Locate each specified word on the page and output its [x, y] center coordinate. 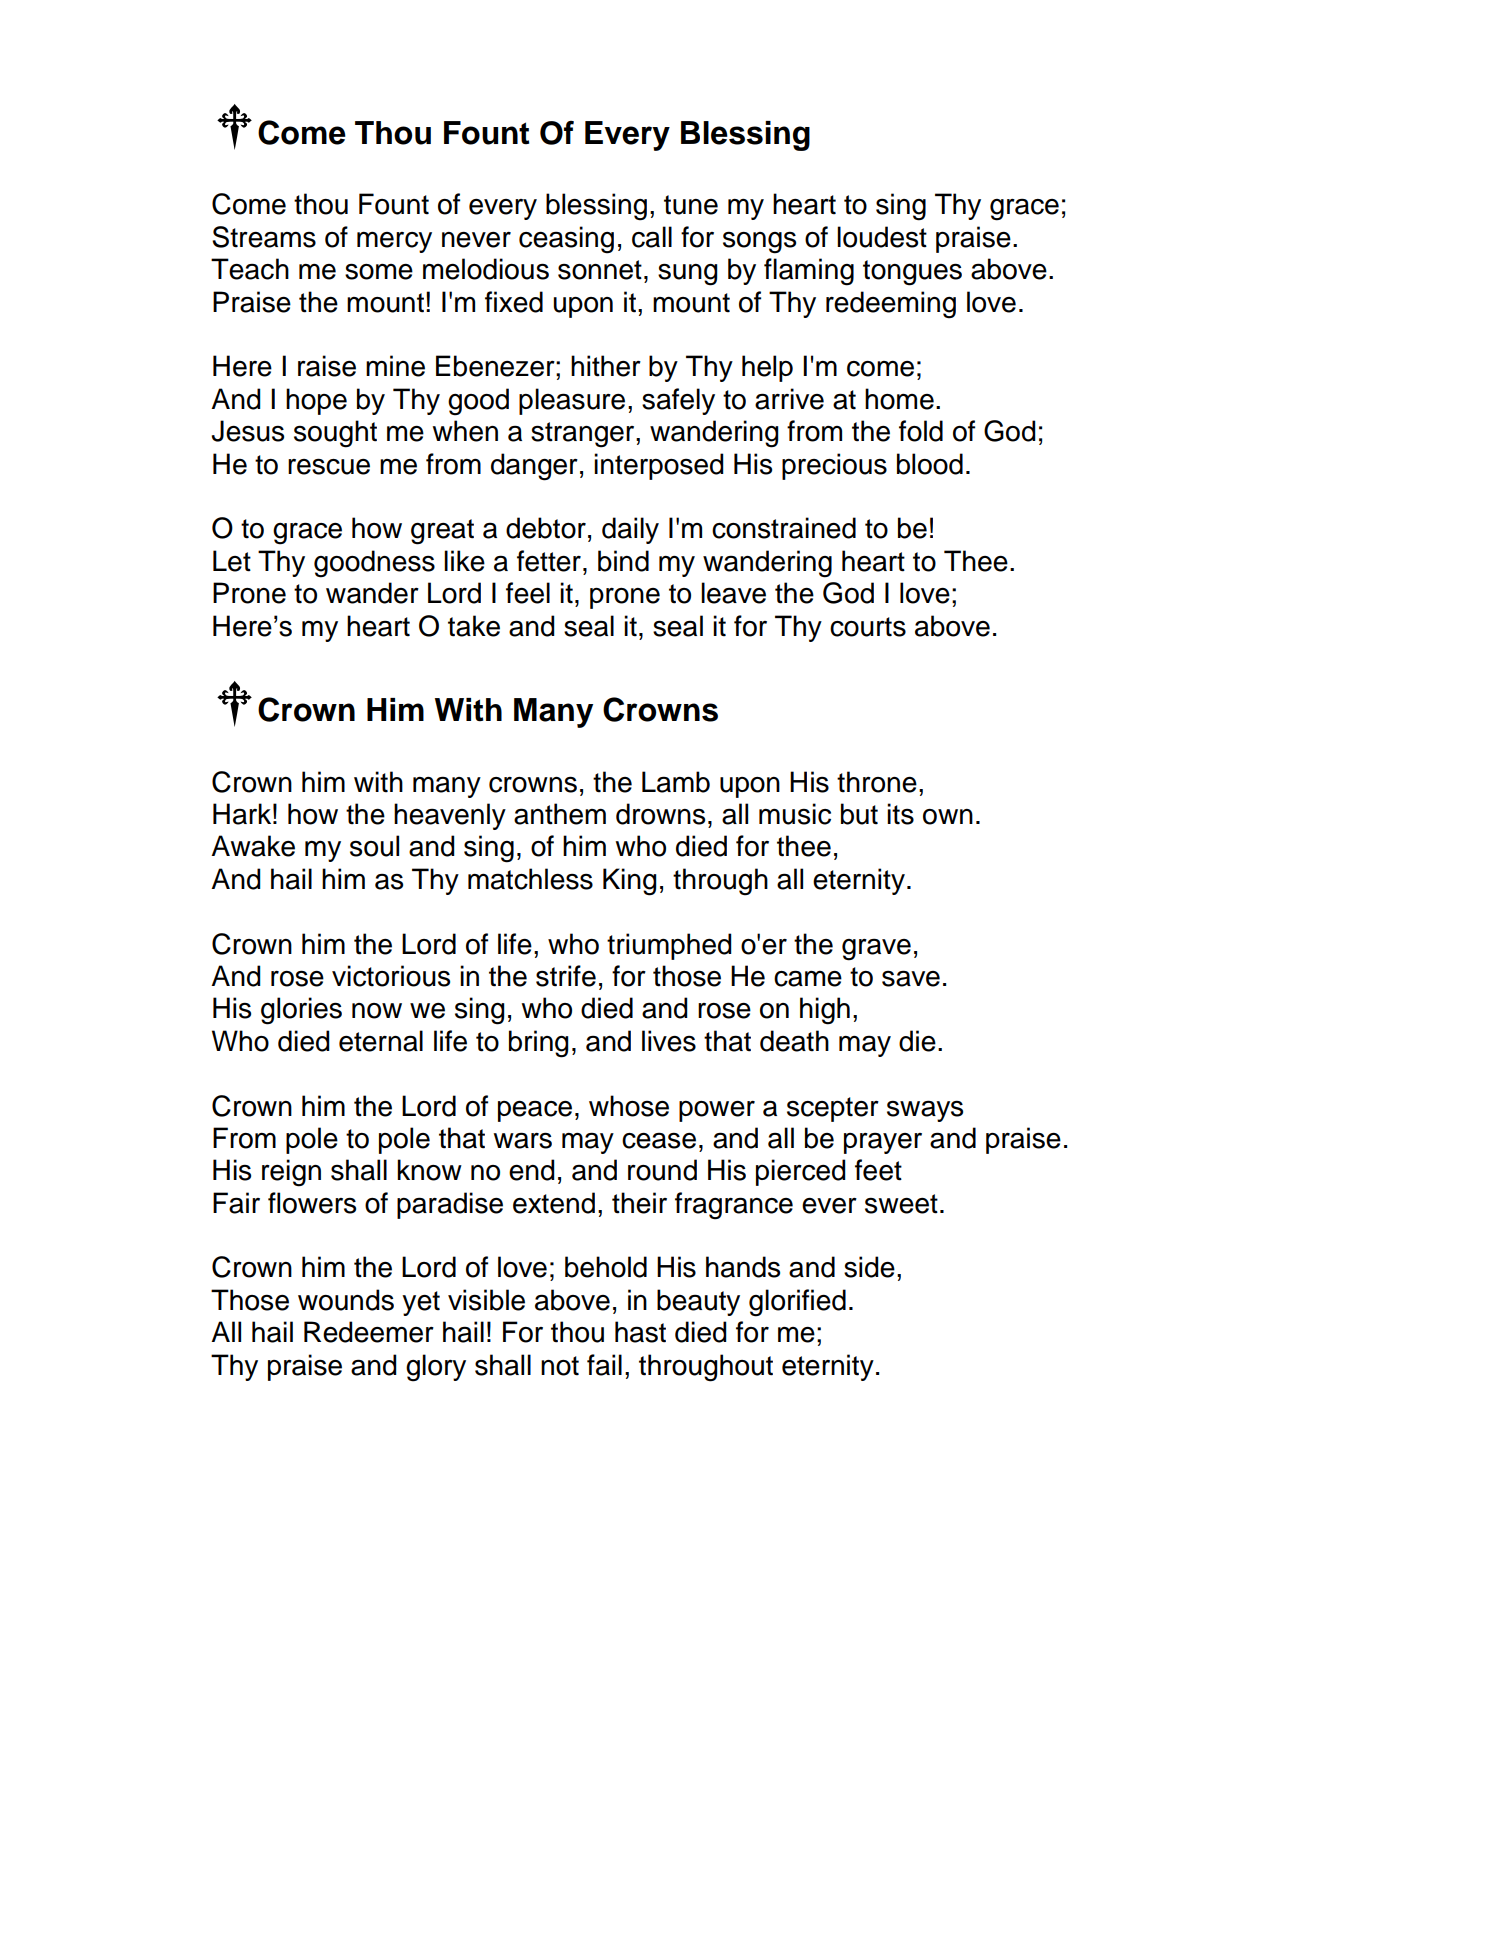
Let [232, 561]
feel [528, 593]
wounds [346, 1300]
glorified [797, 1303]
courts [868, 627]
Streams [264, 237]
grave [876, 949]
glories [301, 1011]
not [560, 1366]
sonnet [600, 270]
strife [566, 976]
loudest [882, 237]
